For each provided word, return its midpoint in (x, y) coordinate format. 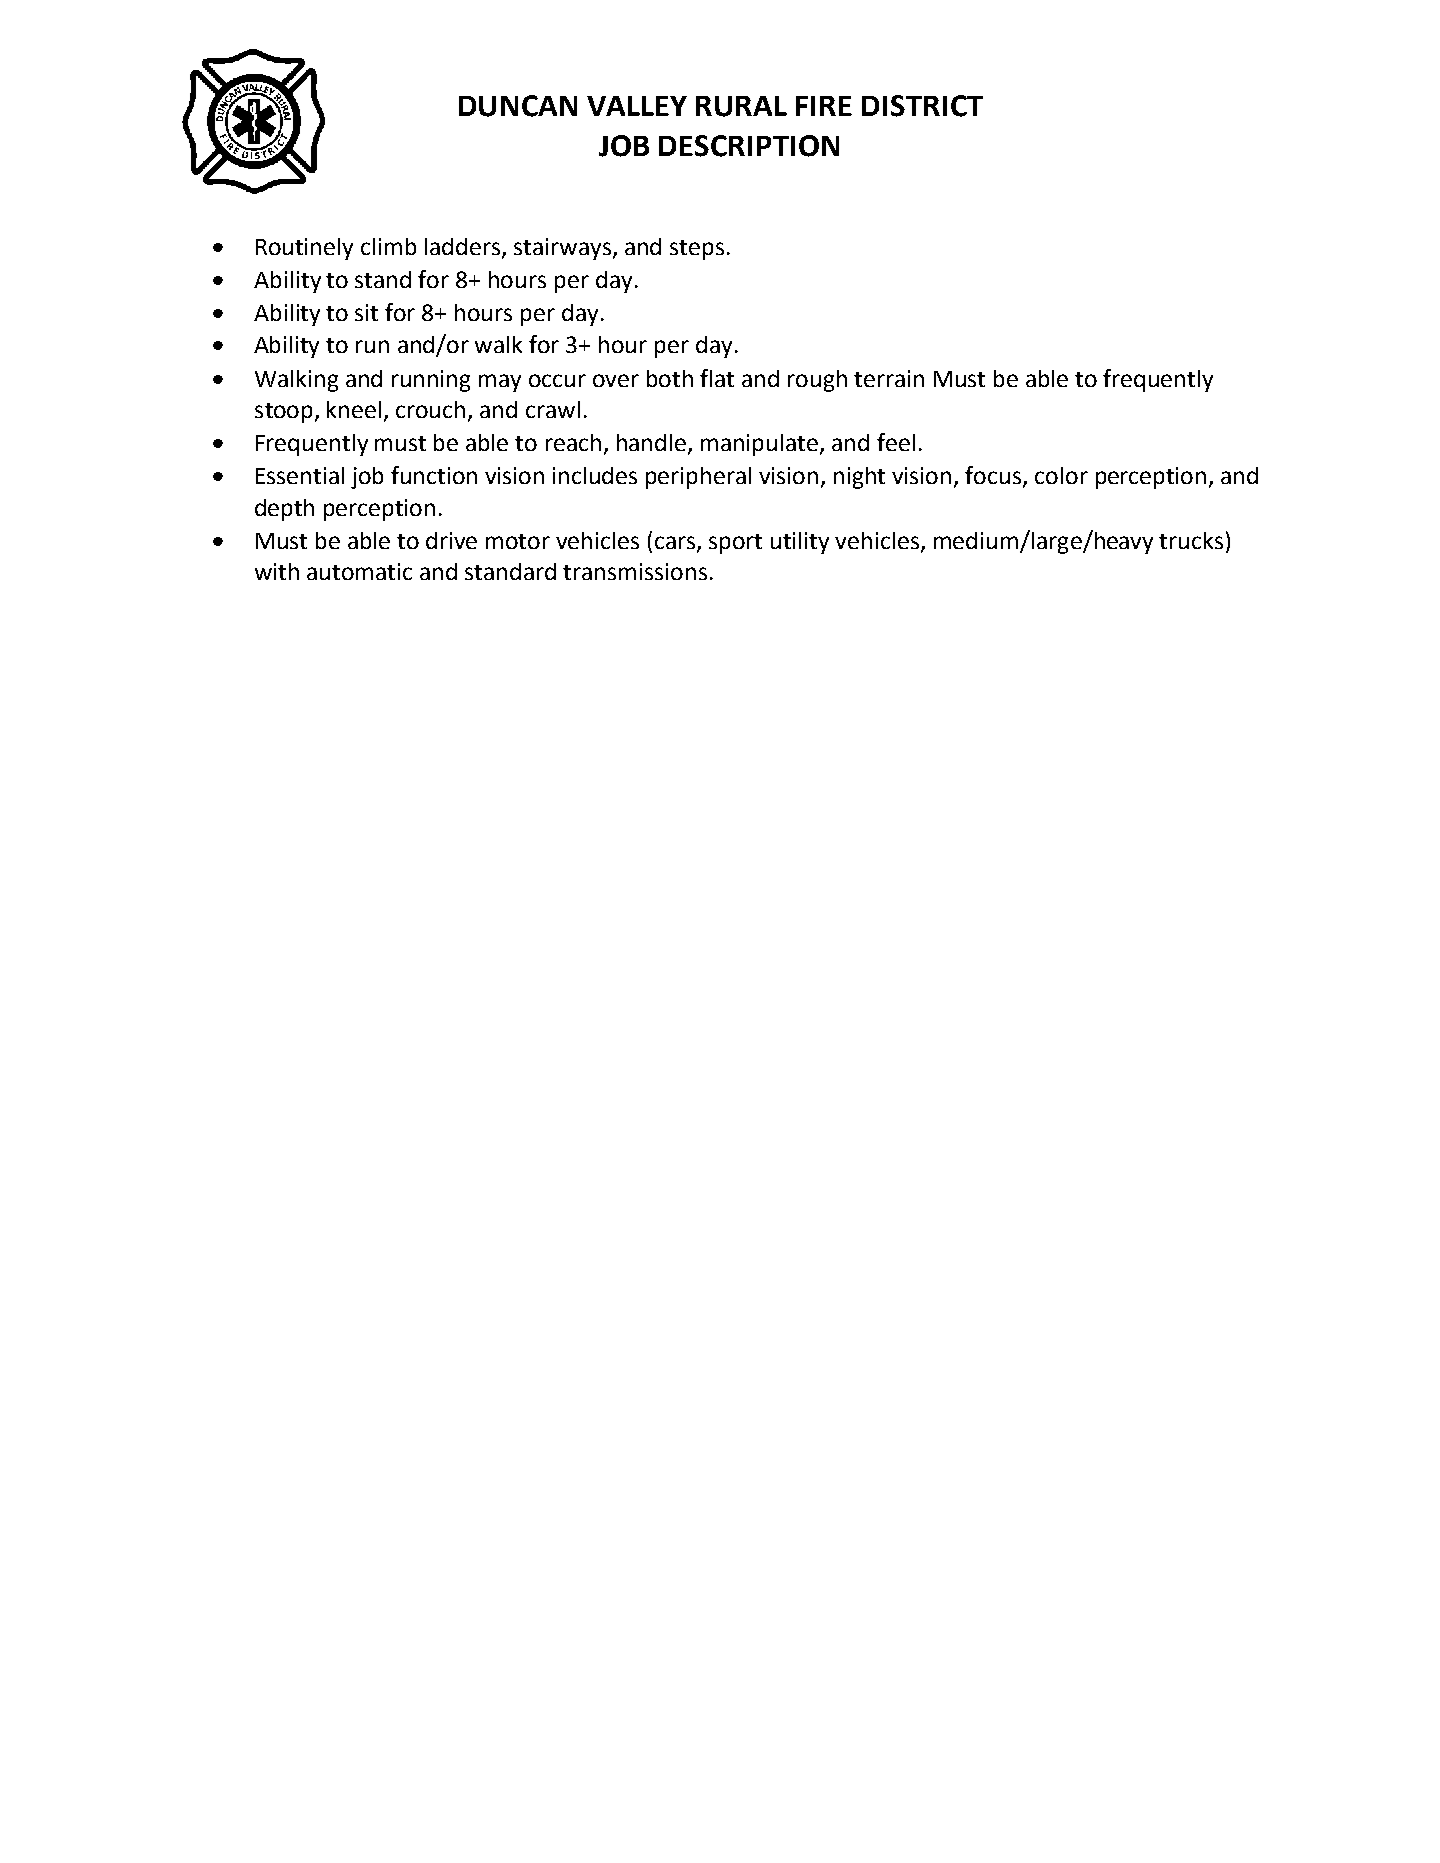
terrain (889, 378)
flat (717, 378)
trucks (1191, 540)
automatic (359, 571)
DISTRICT (922, 106)
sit (366, 312)
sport (735, 544)
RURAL (741, 106)
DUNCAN (518, 106)
